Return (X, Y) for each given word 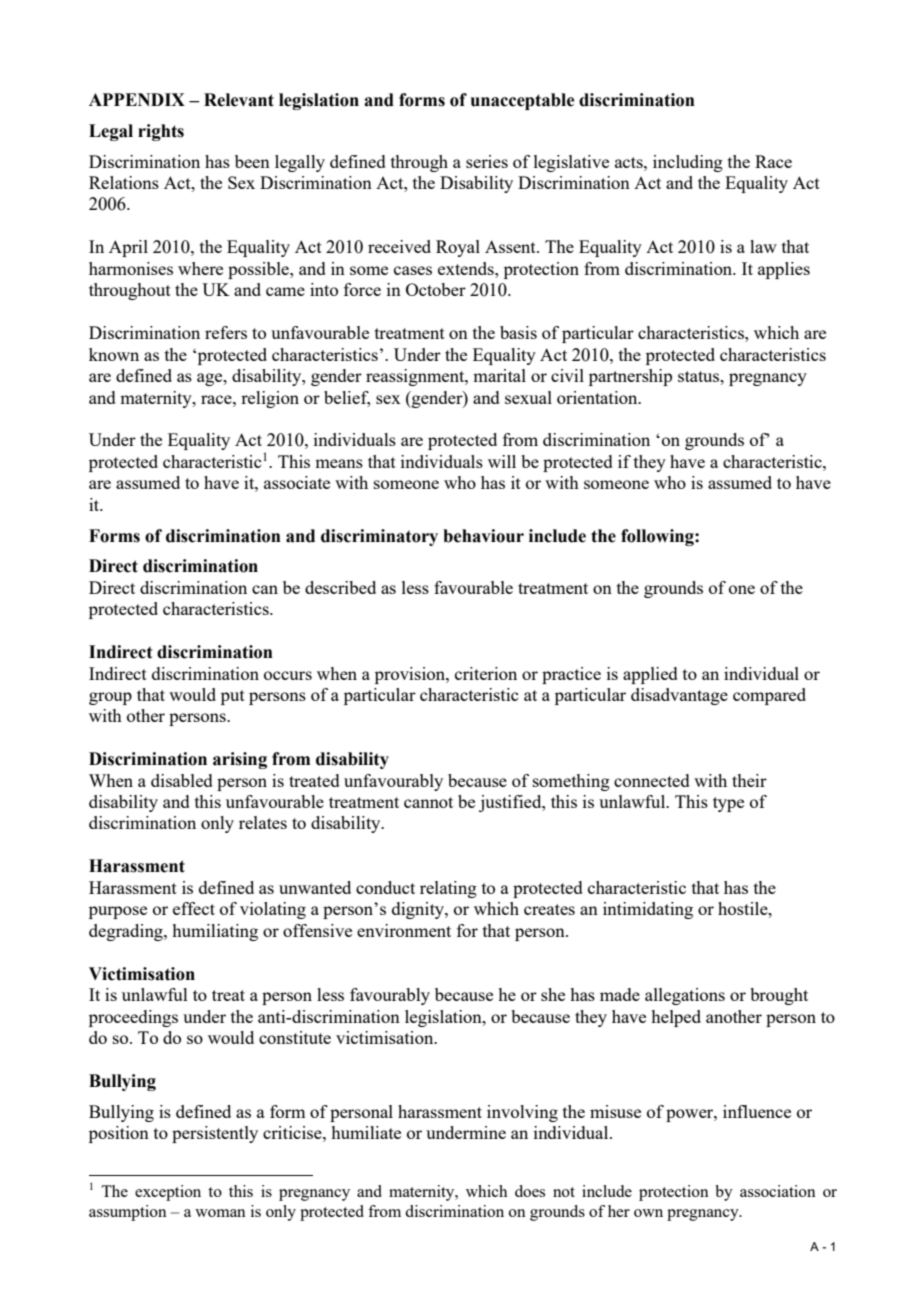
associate (297, 482)
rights (161, 132)
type (728, 804)
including (688, 163)
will (502, 461)
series (487, 161)
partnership (630, 377)
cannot (428, 802)
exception (168, 1193)
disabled (182, 780)
